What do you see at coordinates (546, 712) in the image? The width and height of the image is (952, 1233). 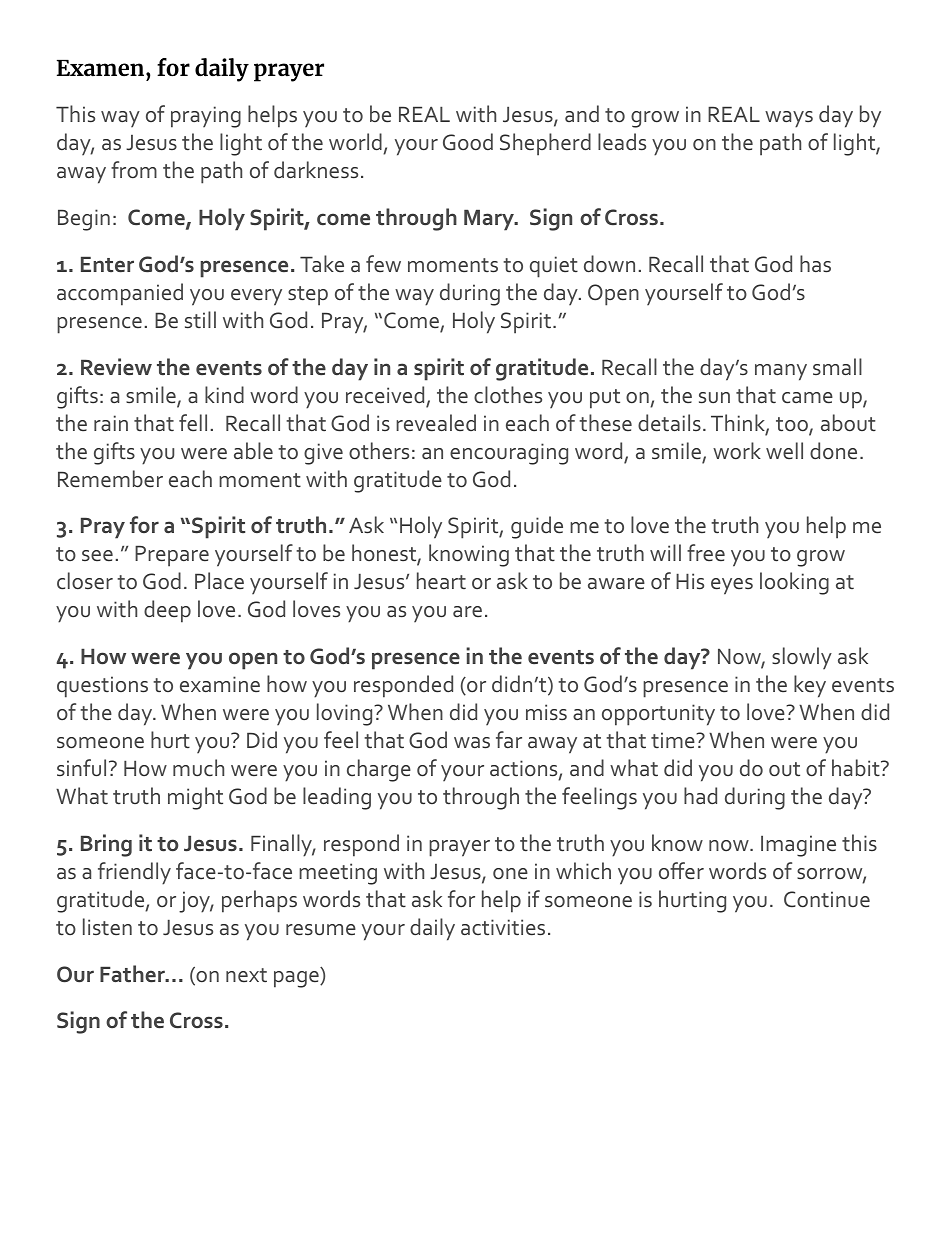 I see `miss` at bounding box center [546, 712].
